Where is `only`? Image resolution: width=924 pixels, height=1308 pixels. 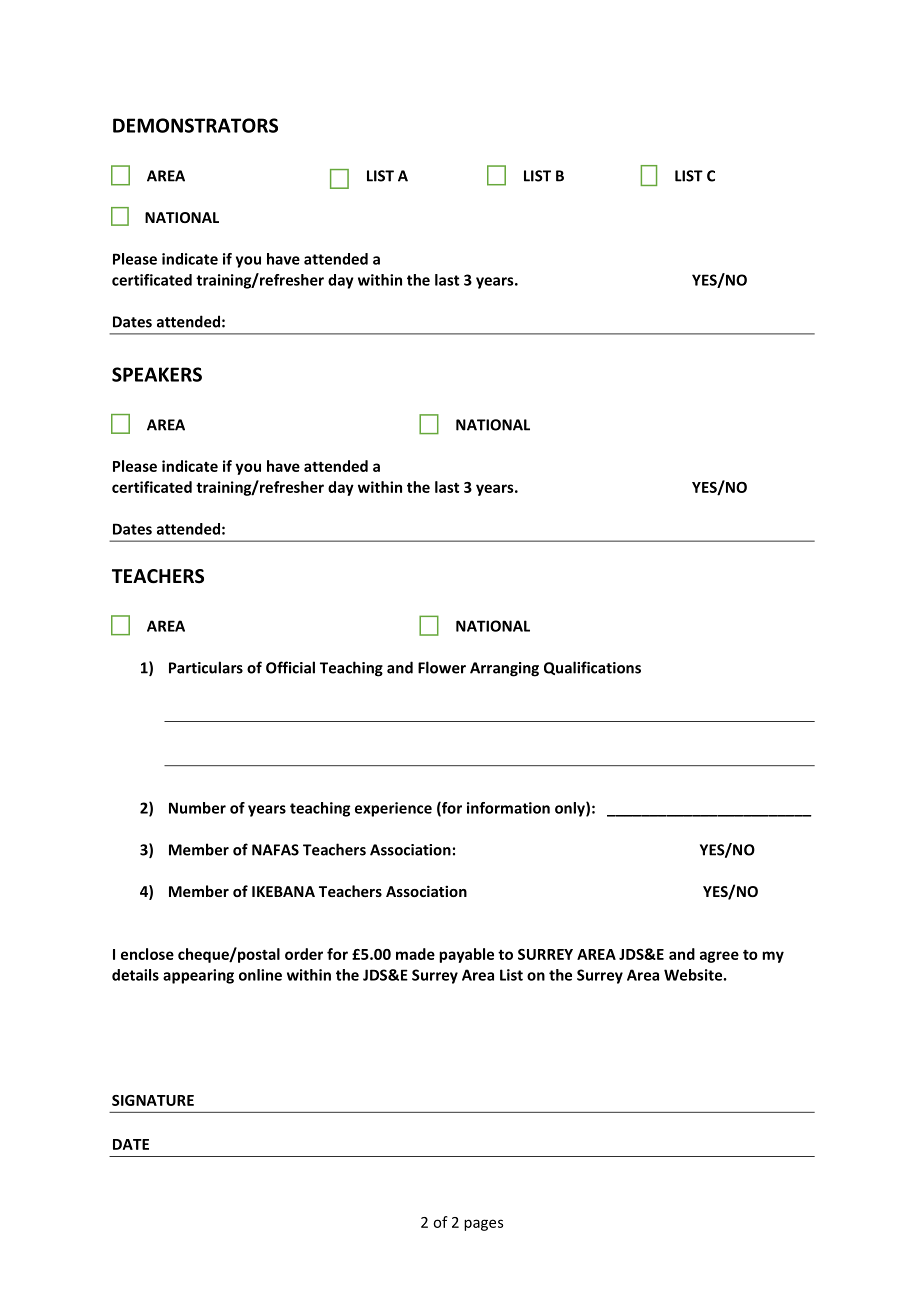 only is located at coordinates (571, 809).
